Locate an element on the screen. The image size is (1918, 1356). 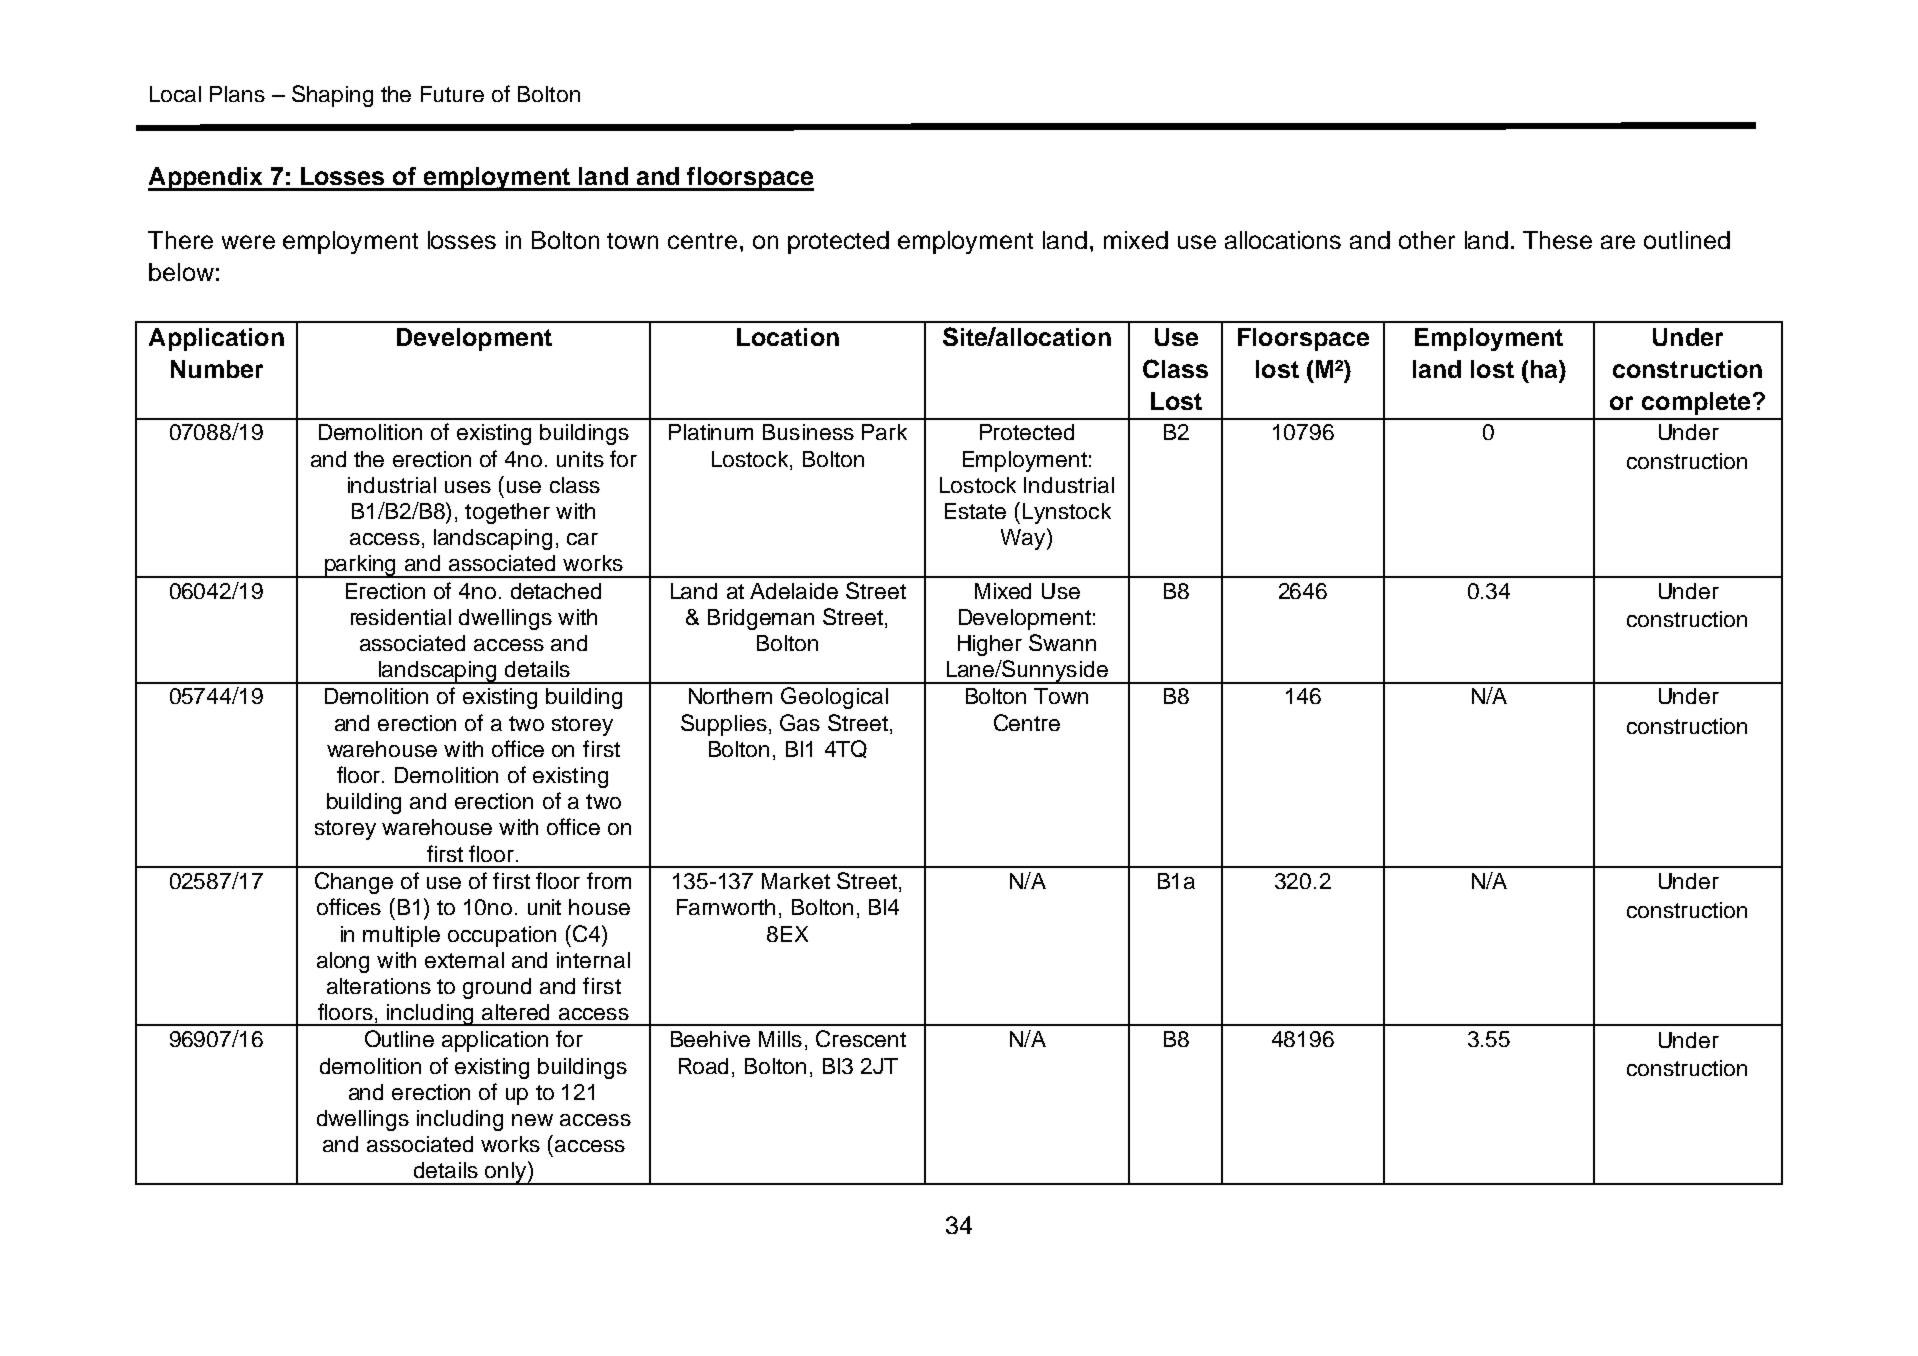
Gas is located at coordinates (800, 722).
